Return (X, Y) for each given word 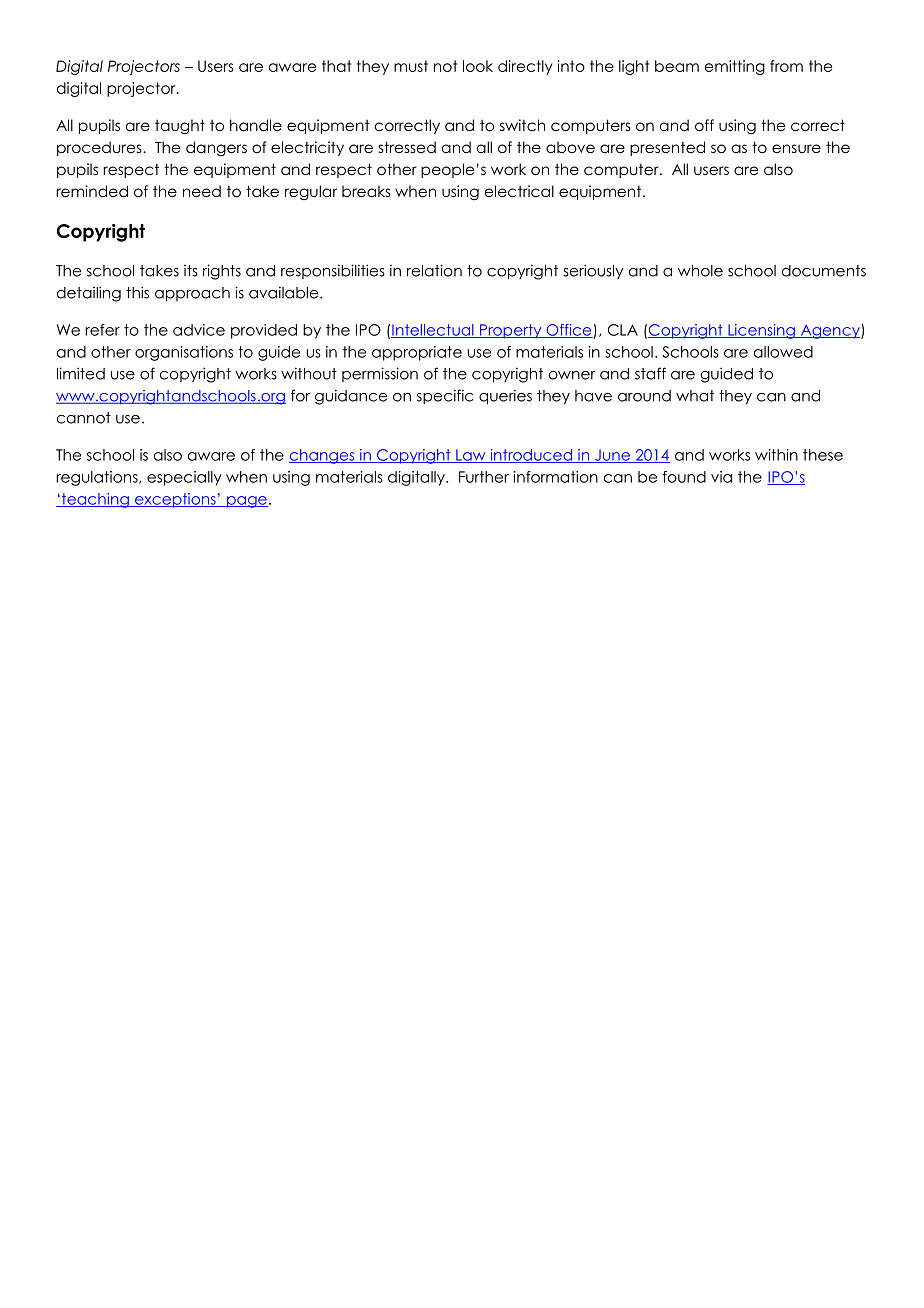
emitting (735, 67)
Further (484, 477)
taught (180, 126)
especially (184, 478)
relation (434, 270)
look (478, 66)
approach (192, 294)
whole (700, 271)
